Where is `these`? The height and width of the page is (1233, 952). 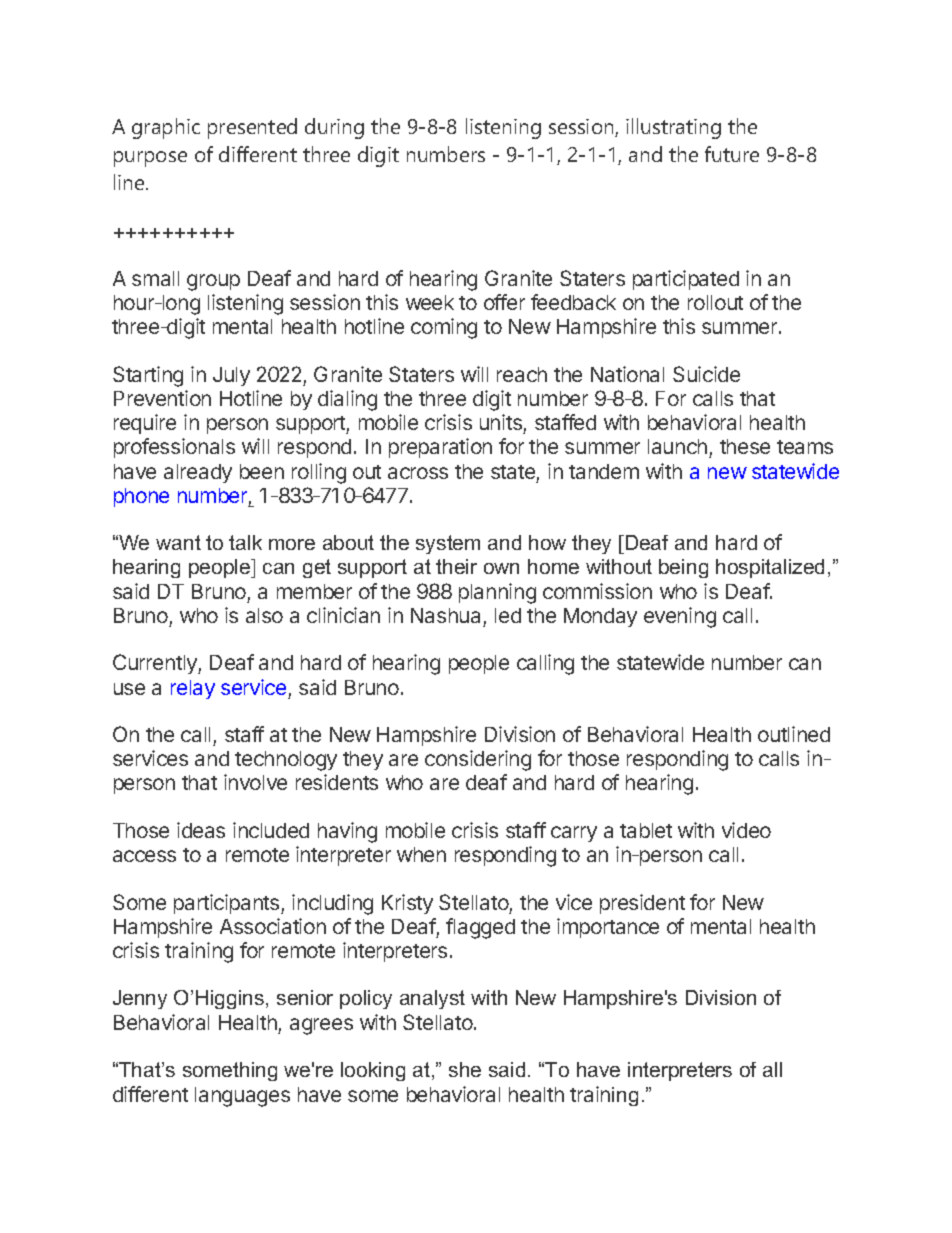
these is located at coordinates (745, 446).
